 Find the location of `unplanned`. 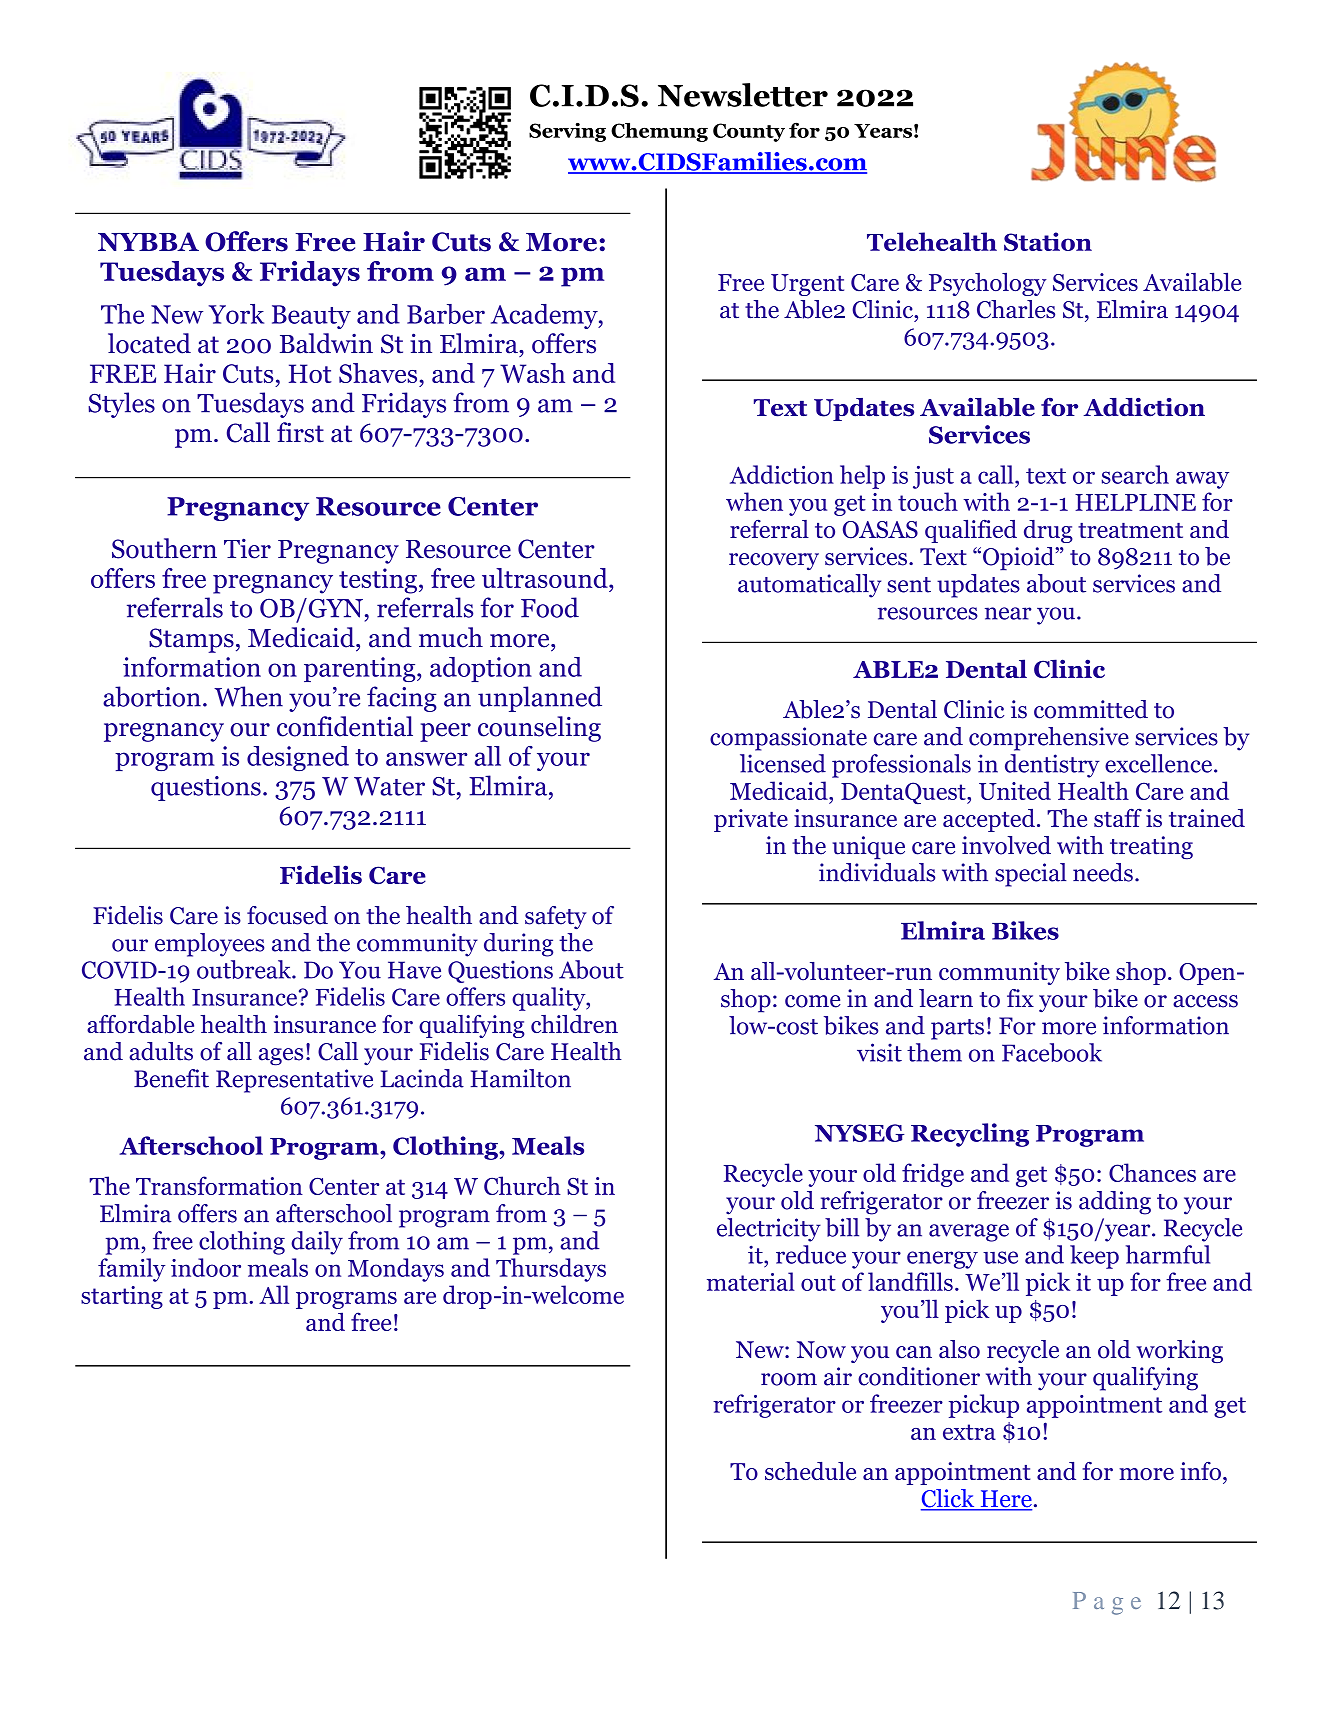

unplanned is located at coordinates (540, 699).
